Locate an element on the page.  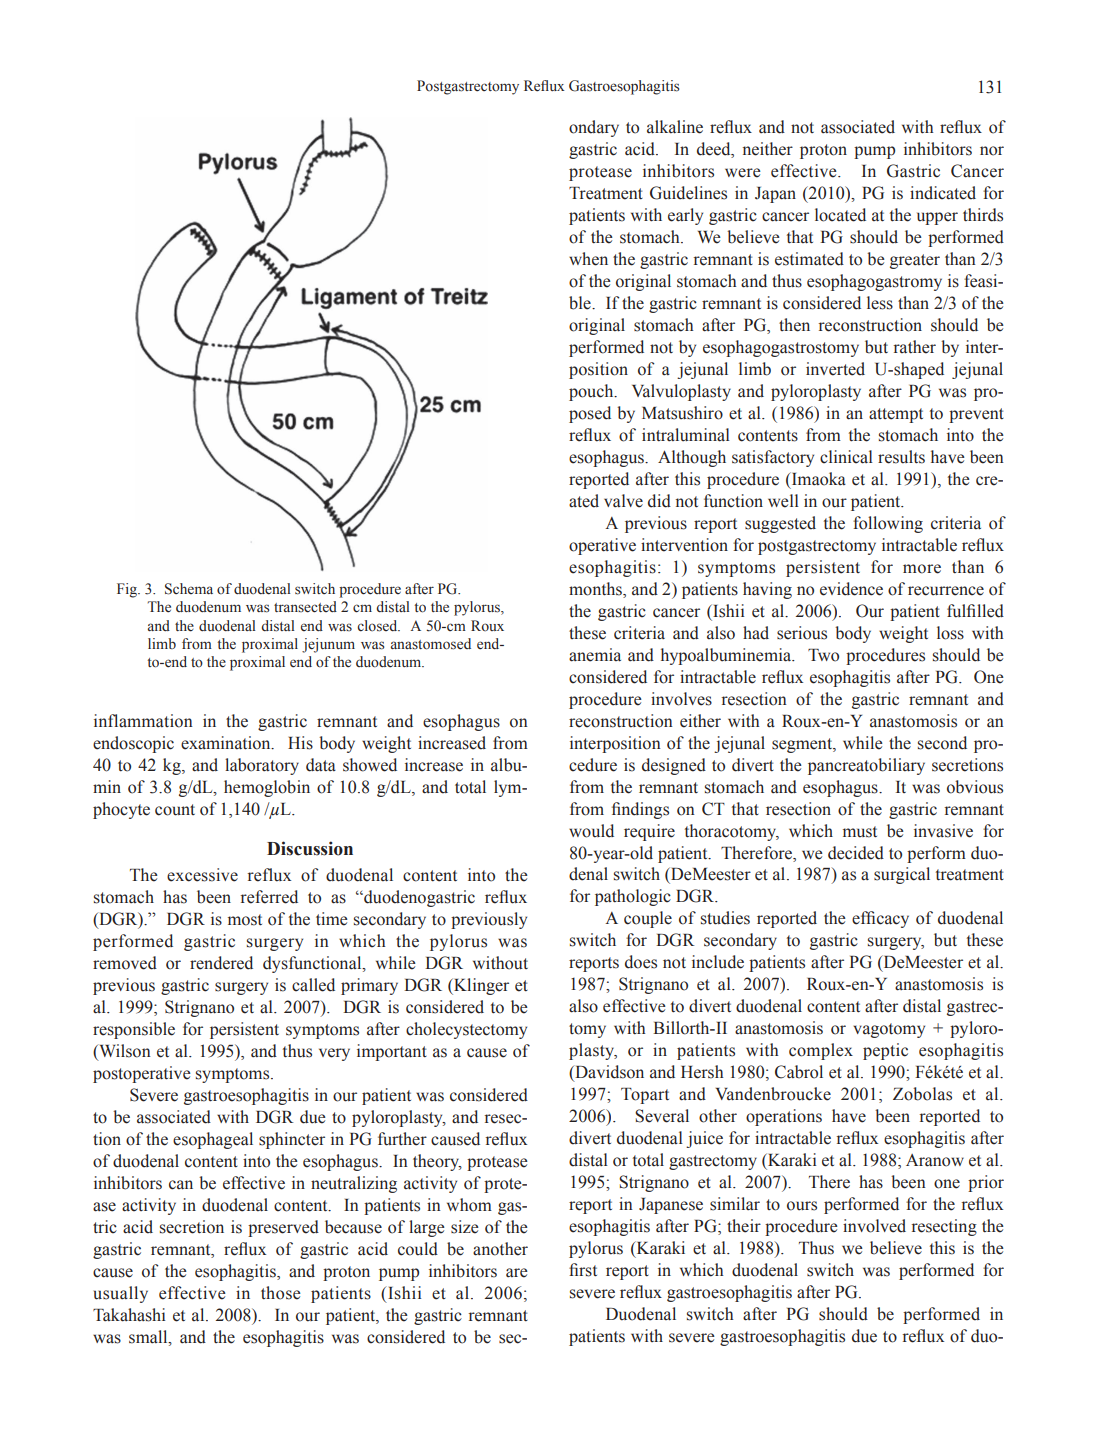
peptic is located at coordinates (885, 1051).
